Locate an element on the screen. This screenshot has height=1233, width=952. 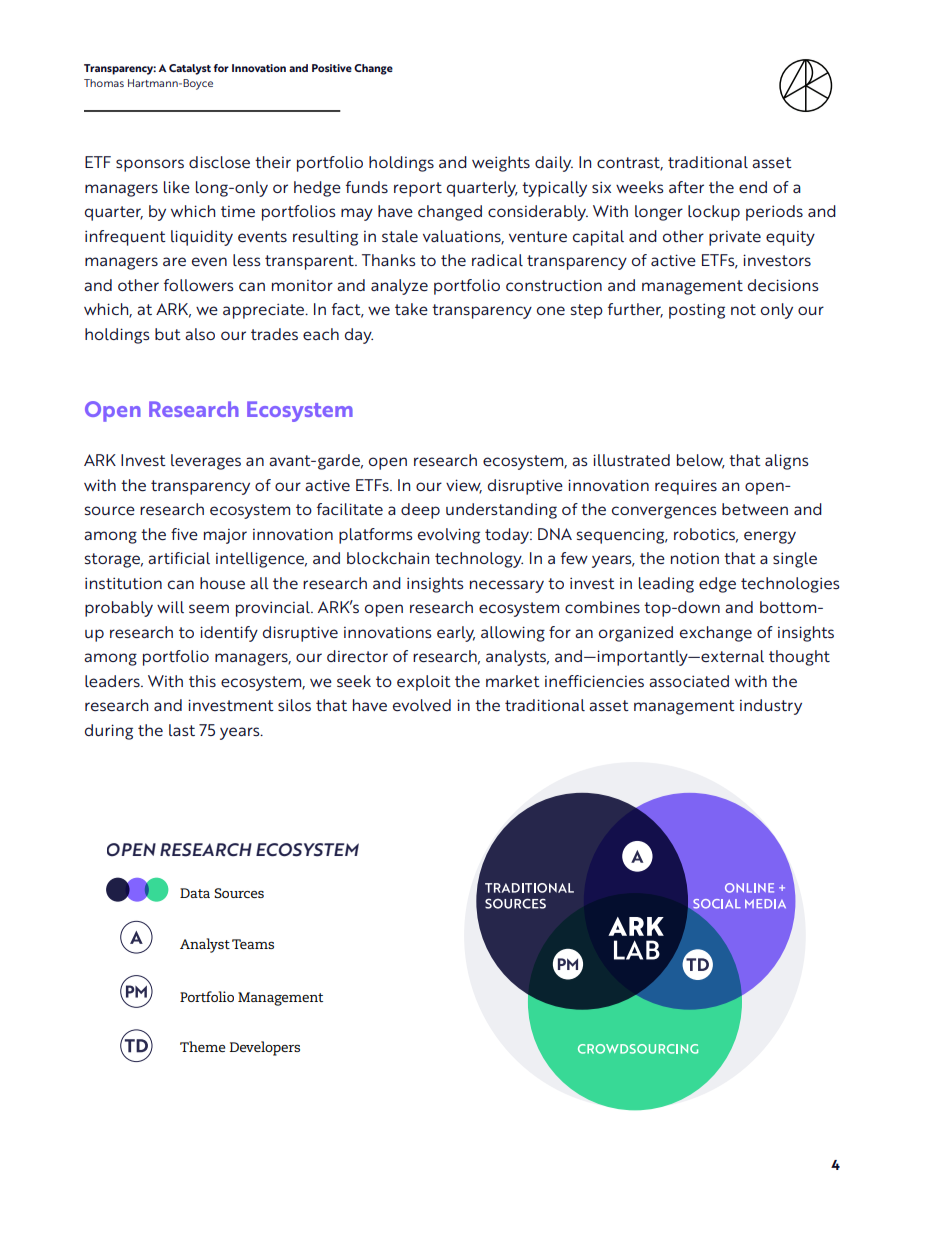
weights is located at coordinates (501, 164).
